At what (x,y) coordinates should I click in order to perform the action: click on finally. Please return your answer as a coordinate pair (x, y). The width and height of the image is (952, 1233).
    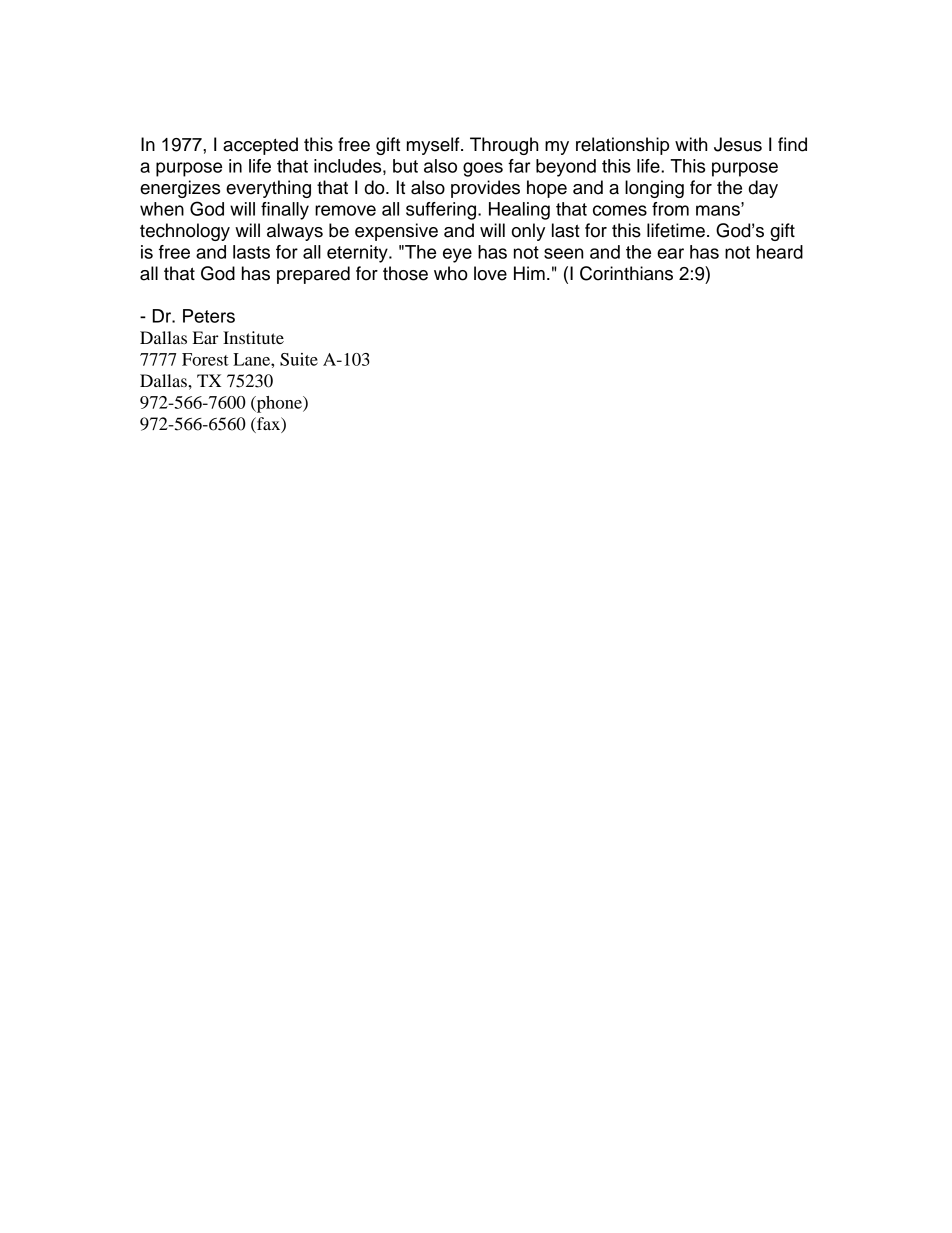
    Looking at the image, I should click on (285, 211).
